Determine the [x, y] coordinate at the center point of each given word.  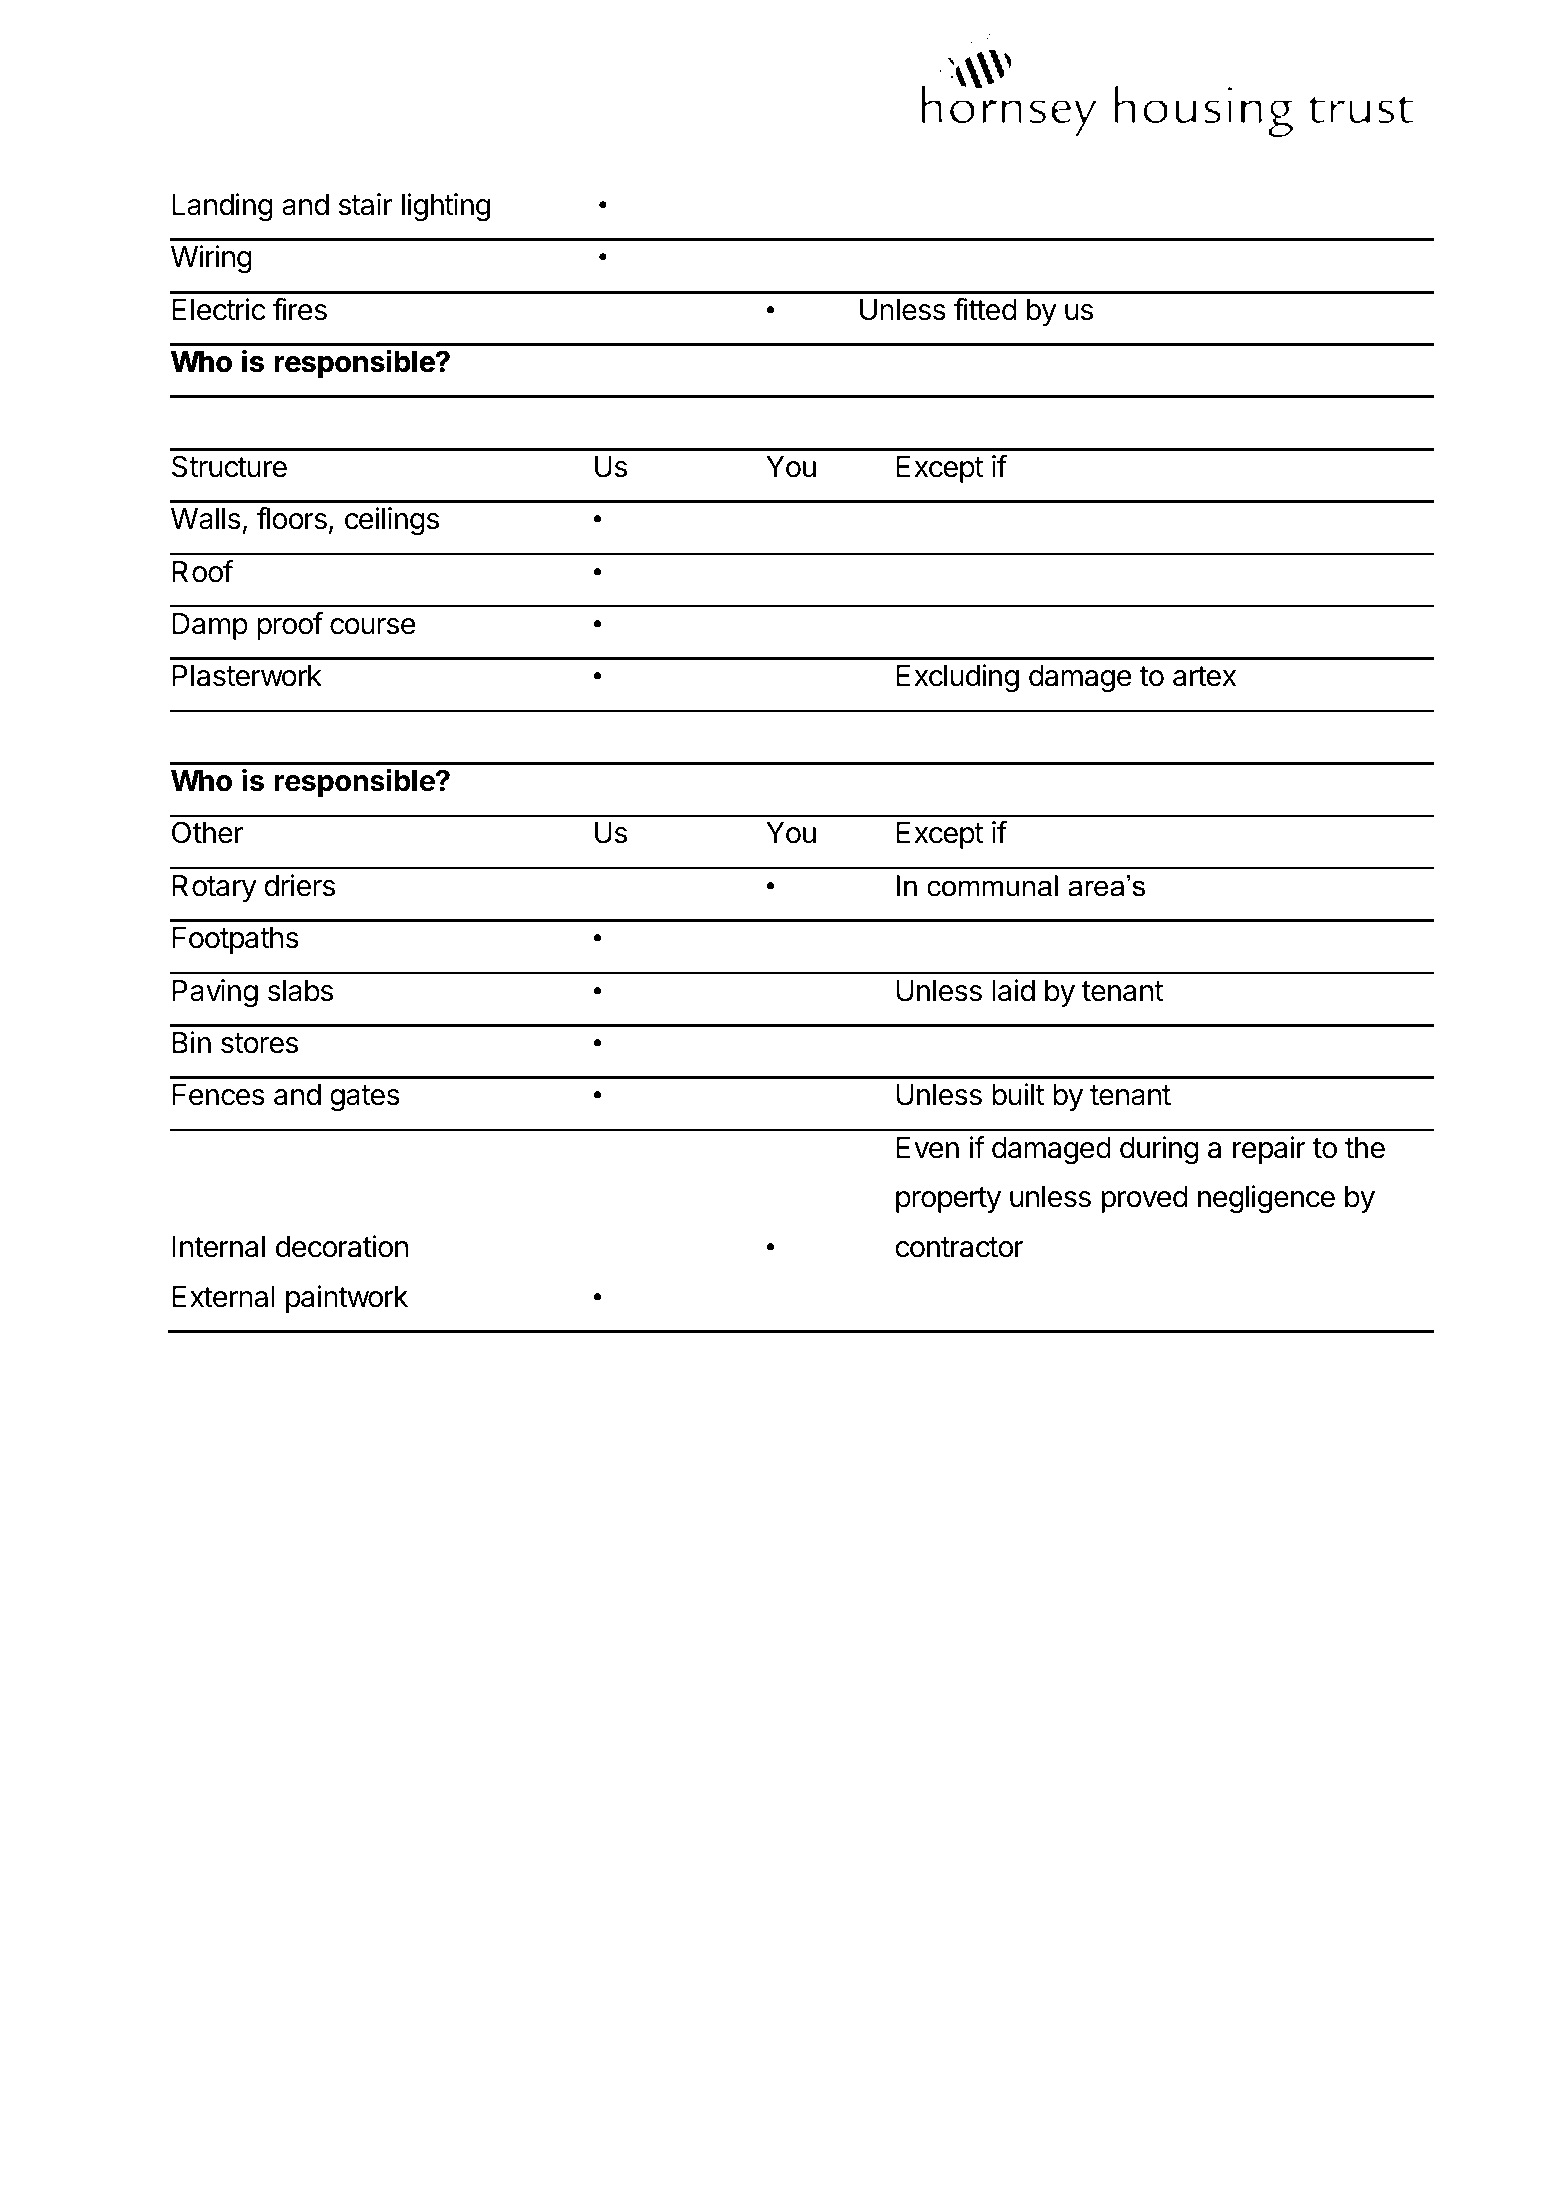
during [1159, 1150]
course [373, 626]
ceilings [392, 521]
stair [365, 204]
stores [259, 1043]
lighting [446, 207]
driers [299, 885]
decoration [342, 1246]
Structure [229, 466]
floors [292, 518]
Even [927, 1148]
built [1018, 1094]
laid [1013, 990]
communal [992, 886]
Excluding [957, 678]
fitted [985, 309]
